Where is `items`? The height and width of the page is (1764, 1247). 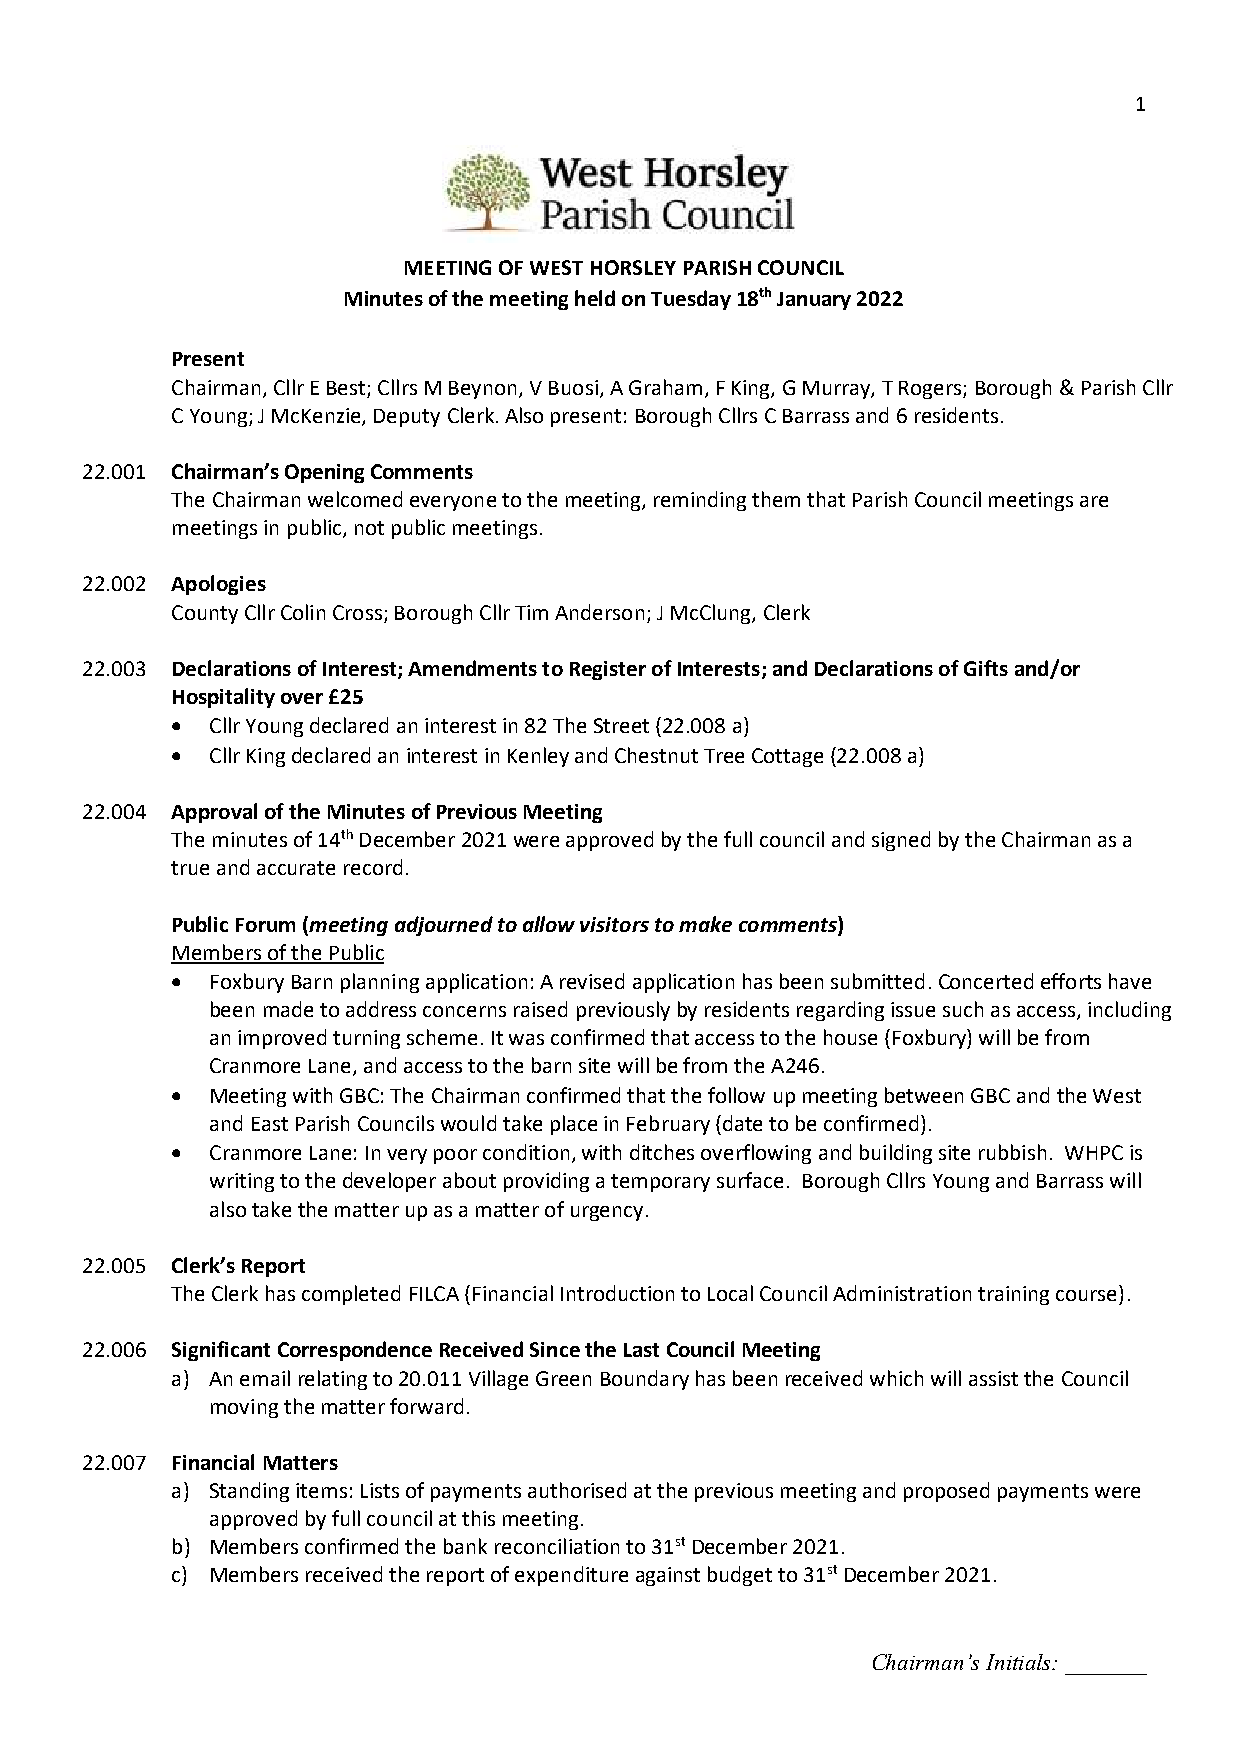
items is located at coordinates (321, 1490).
